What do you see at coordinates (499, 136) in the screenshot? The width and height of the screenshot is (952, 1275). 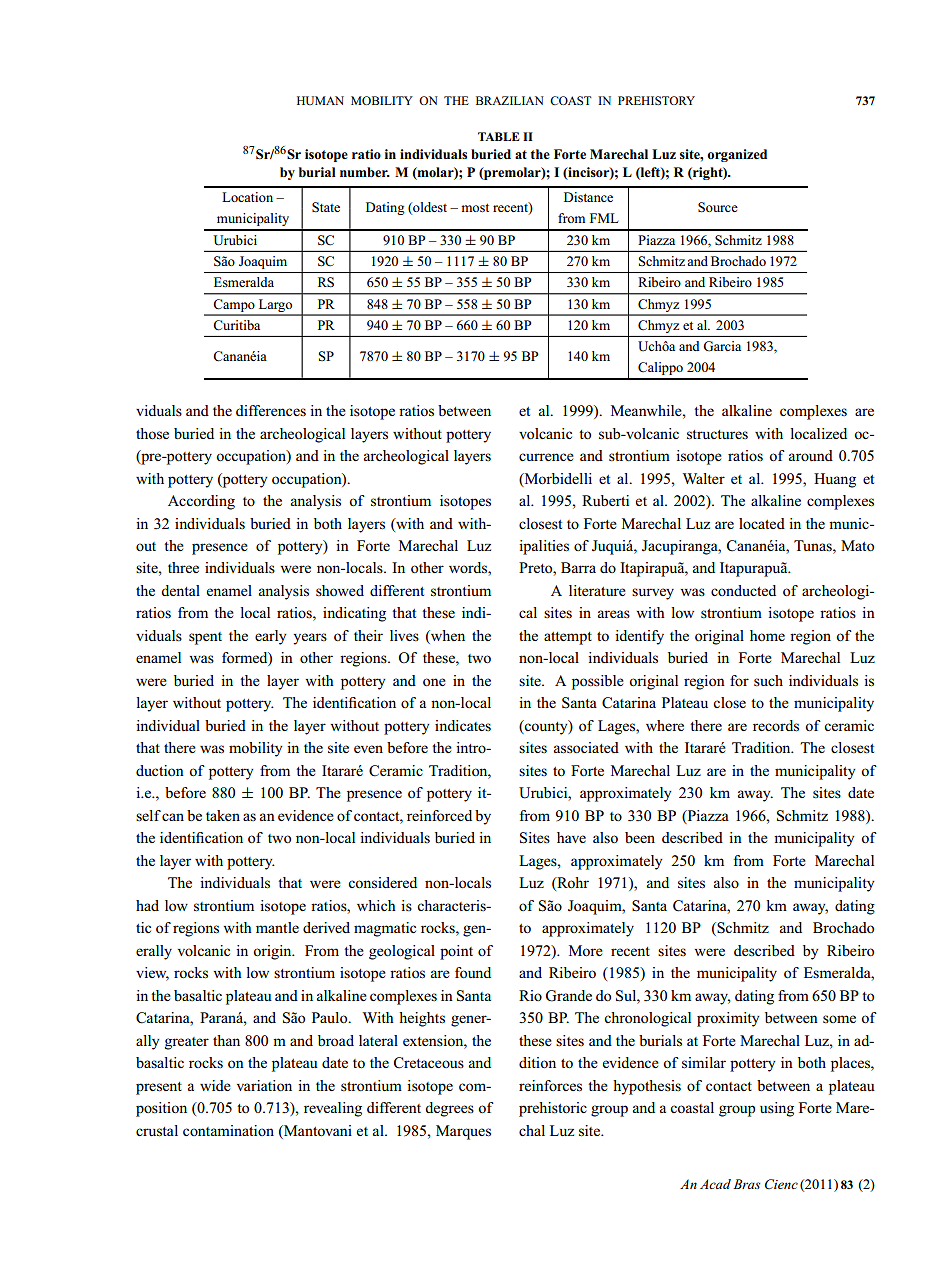 I see `TABLE` at bounding box center [499, 136].
